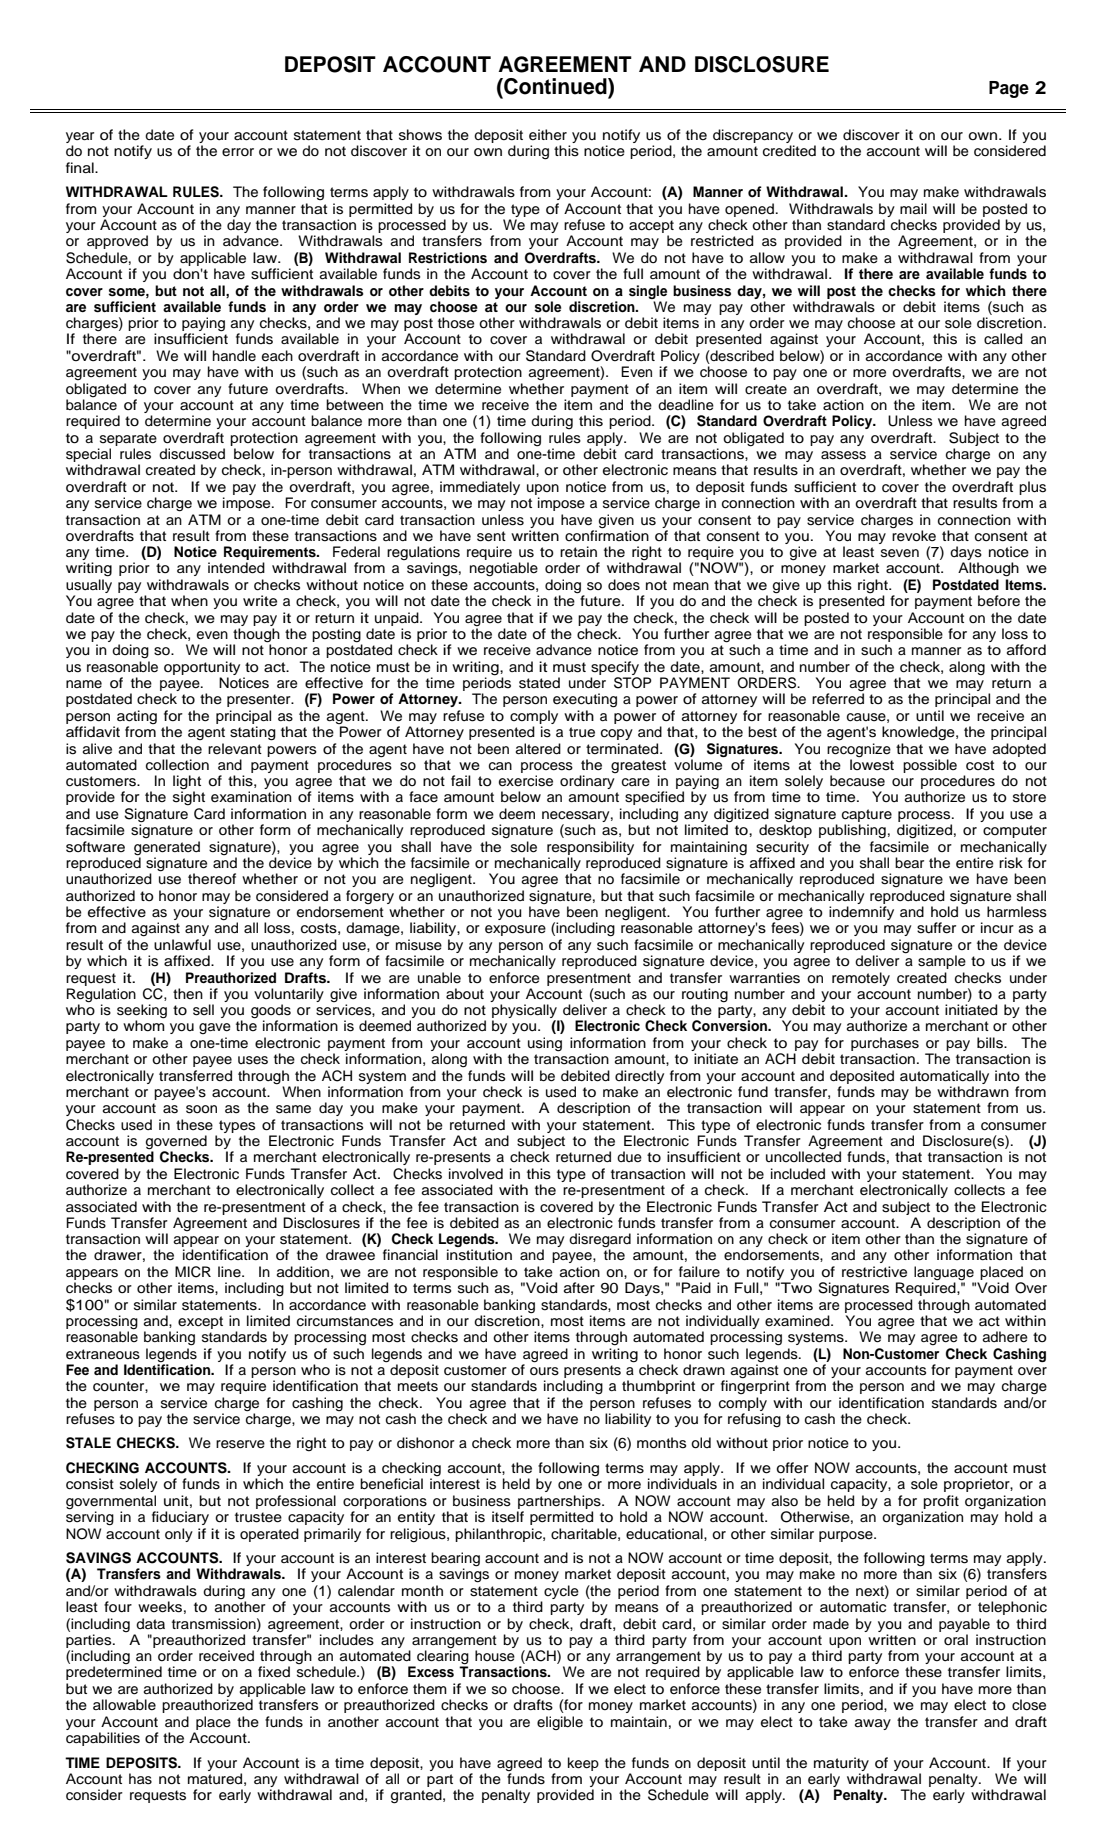  What do you see at coordinates (913, 209) in the screenshot?
I see `mail` at bounding box center [913, 209].
